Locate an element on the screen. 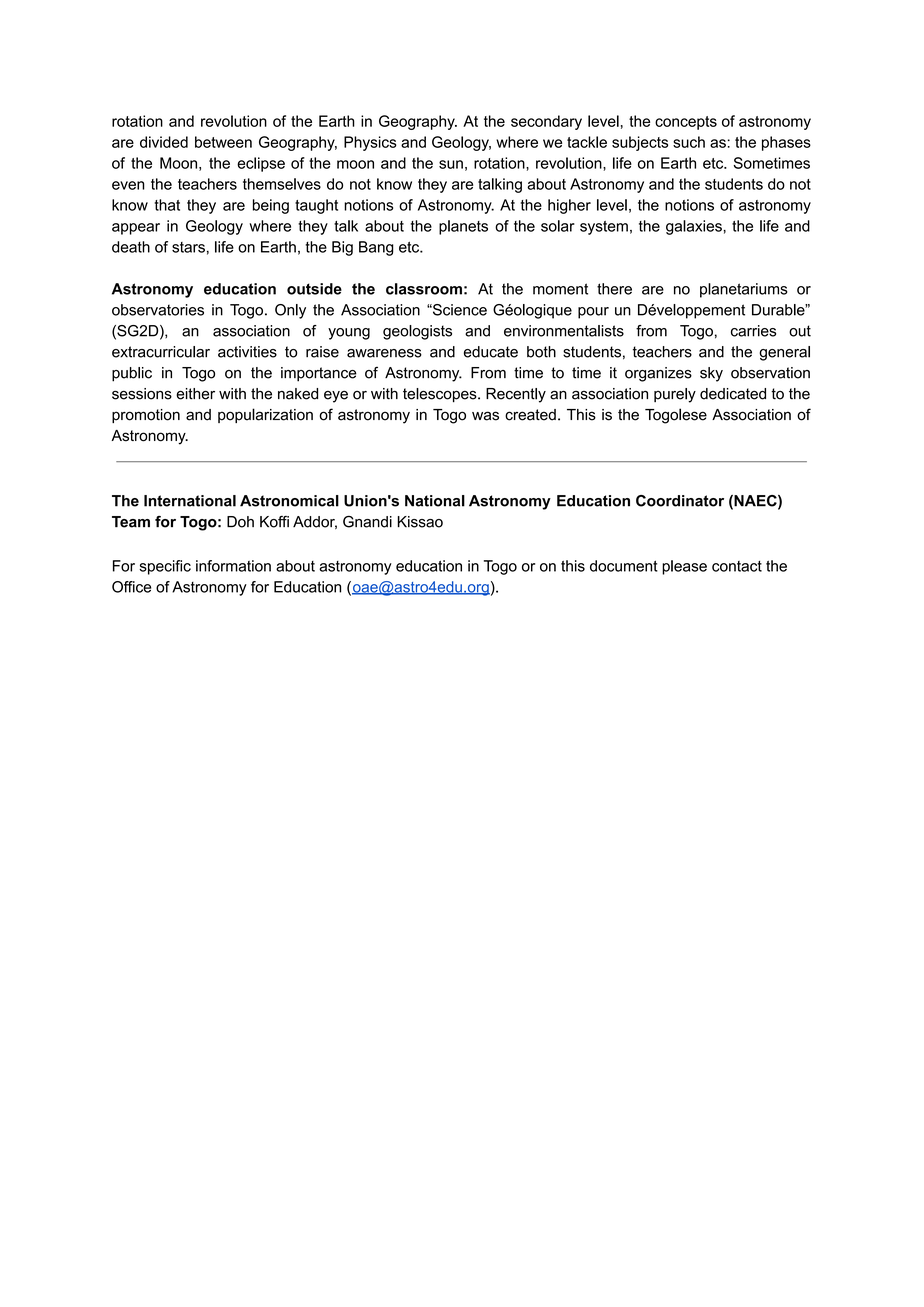 The height and width of the screenshot is (1307, 924). sky is located at coordinates (711, 374).
